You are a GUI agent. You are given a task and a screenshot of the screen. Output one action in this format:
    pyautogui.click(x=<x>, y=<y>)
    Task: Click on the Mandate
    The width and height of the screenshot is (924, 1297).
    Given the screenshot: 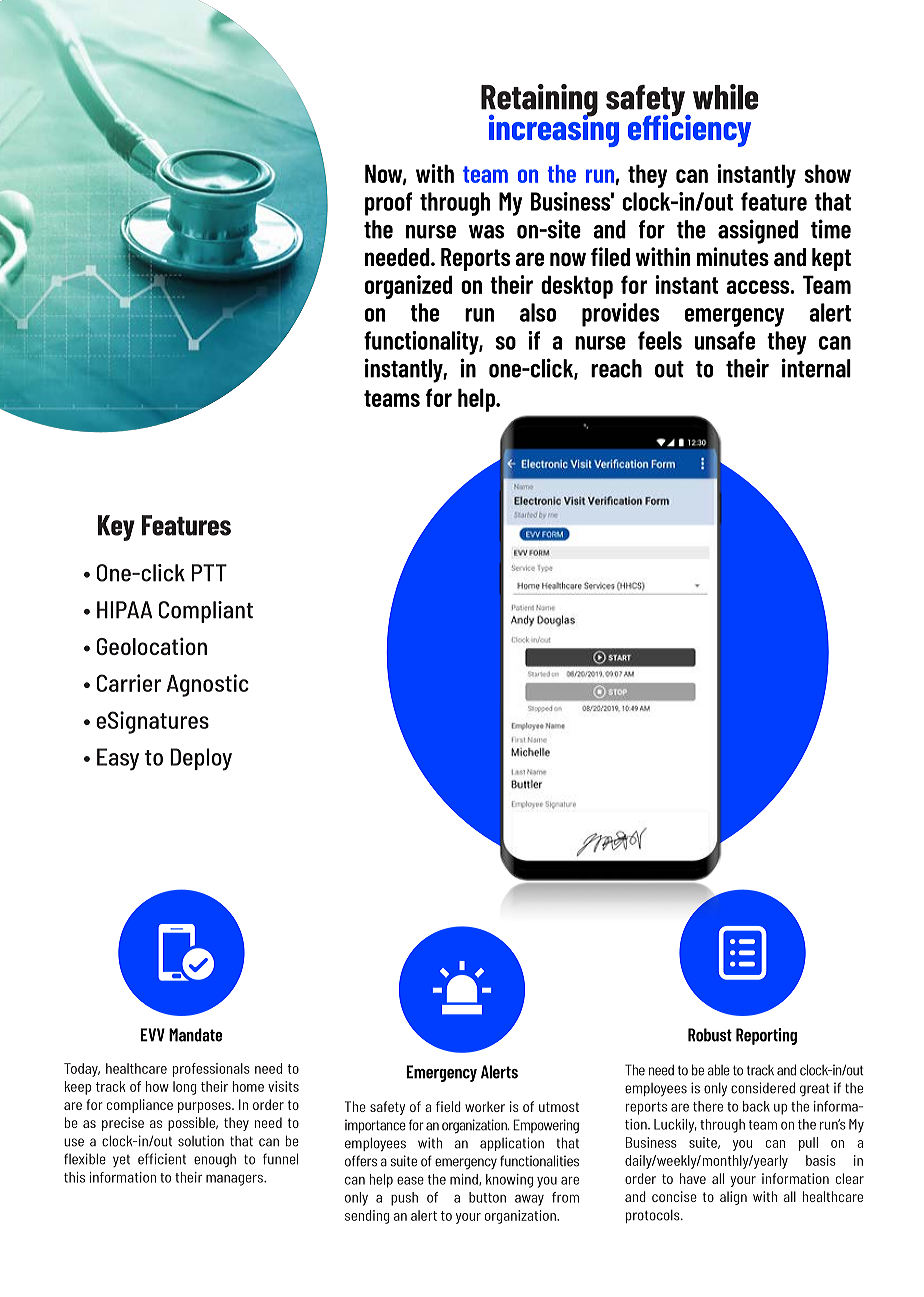 What is the action you would take?
    pyautogui.click(x=195, y=1035)
